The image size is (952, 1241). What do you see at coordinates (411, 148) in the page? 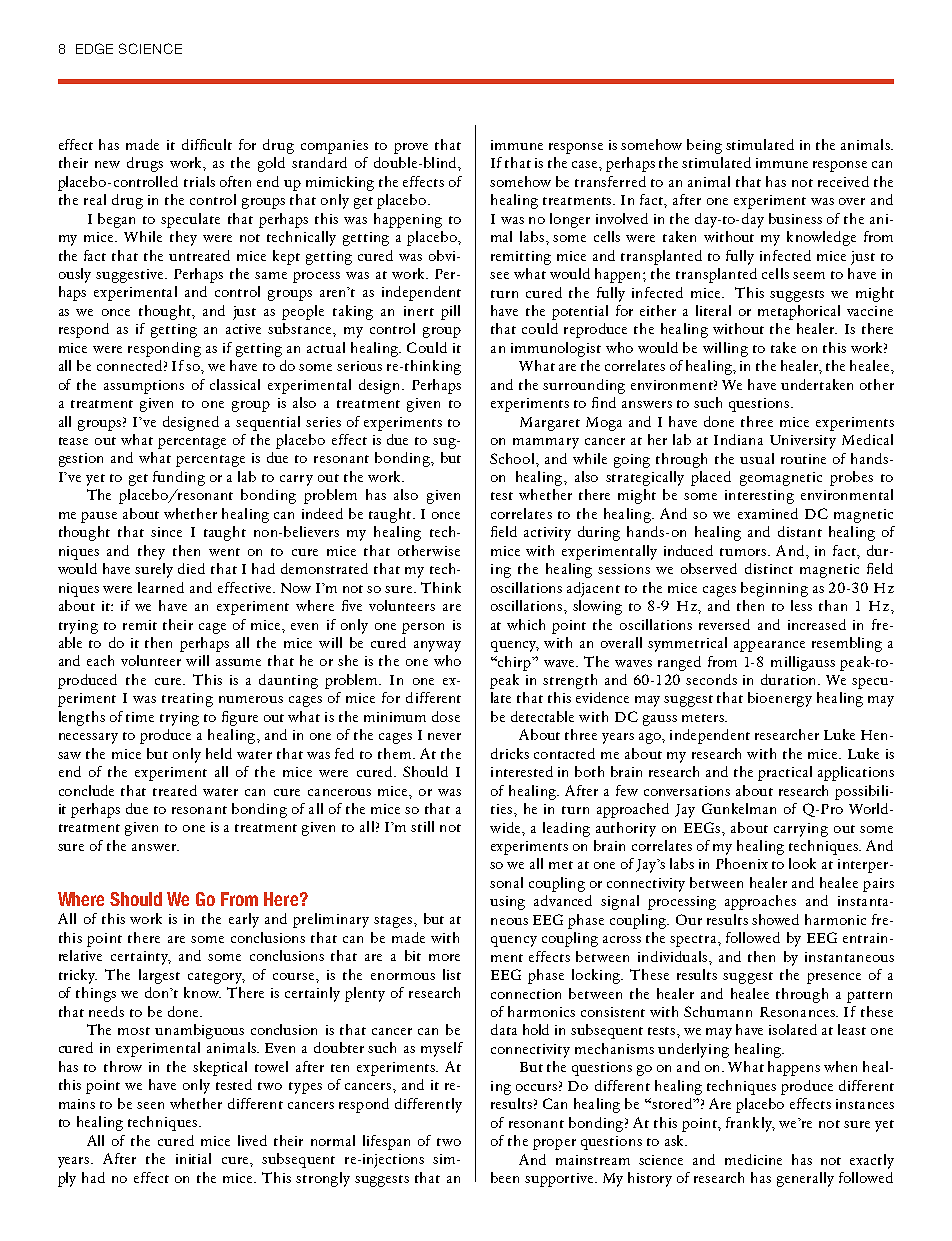
I see `prove` at bounding box center [411, 148].
